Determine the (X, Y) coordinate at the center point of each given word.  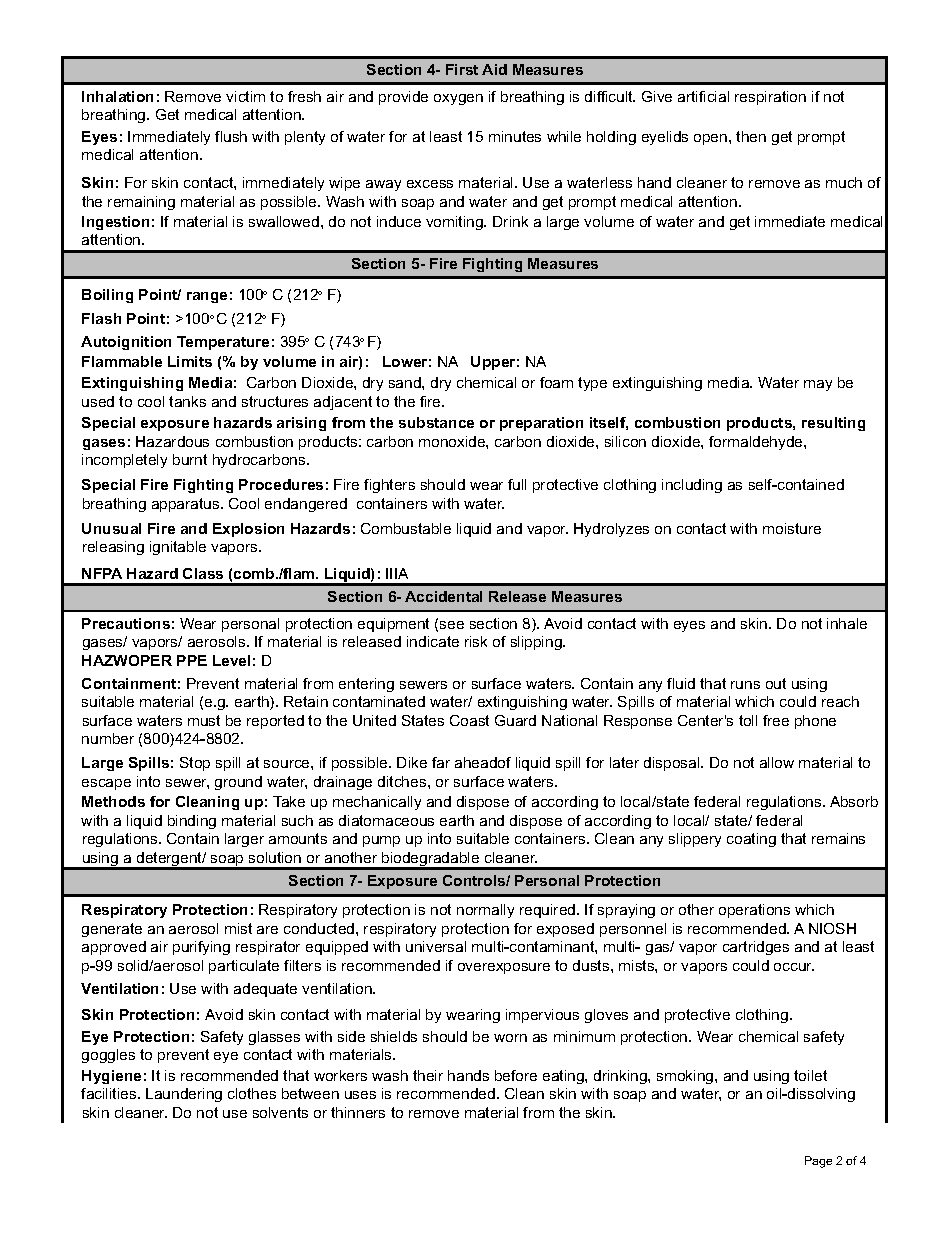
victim (245, 96)
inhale (847, 623)
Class (203, 573)
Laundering (184, 1095)
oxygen (458, 99)
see (452, 625)
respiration (770, 98)
